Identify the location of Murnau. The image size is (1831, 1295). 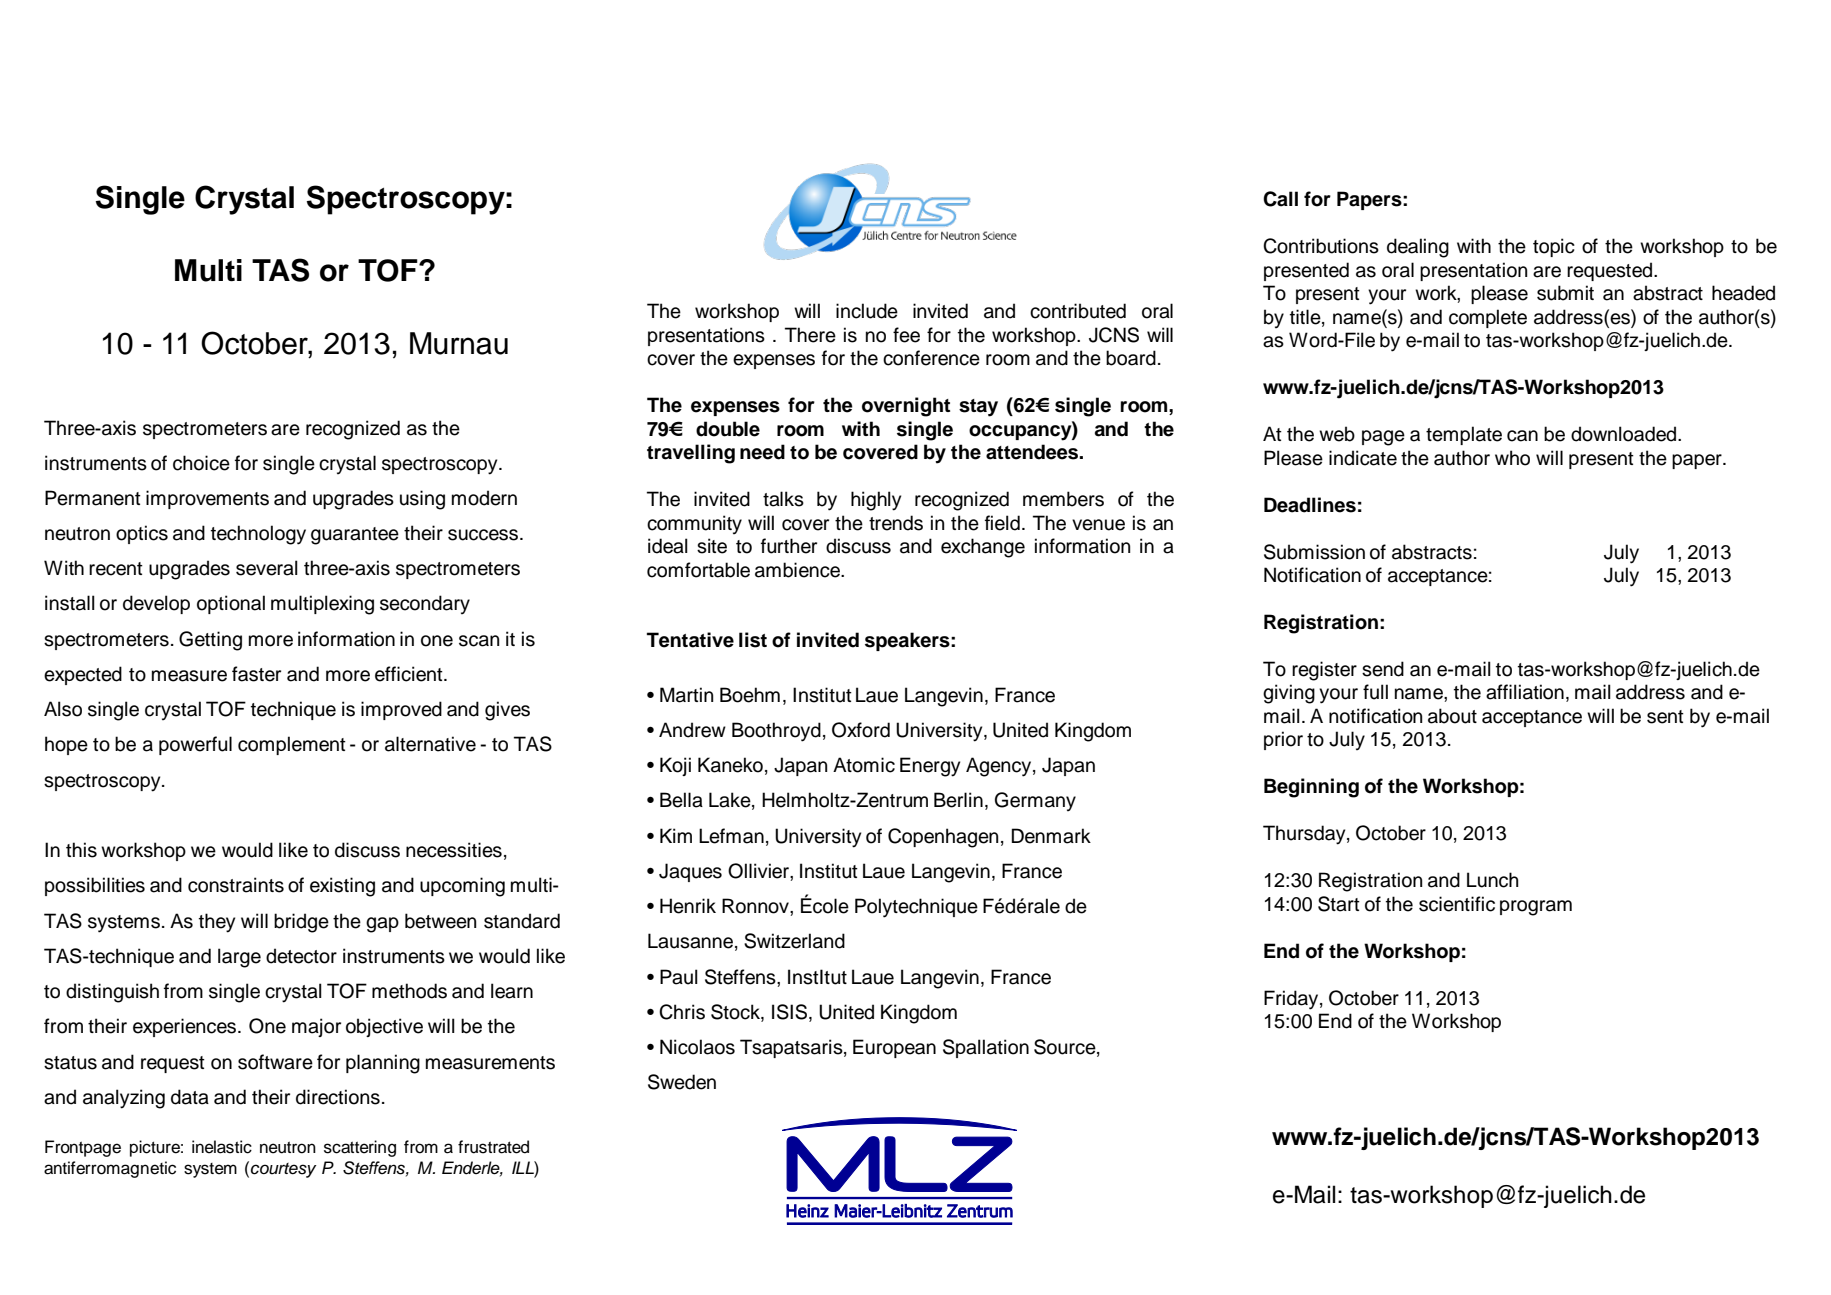
(459, 343).
